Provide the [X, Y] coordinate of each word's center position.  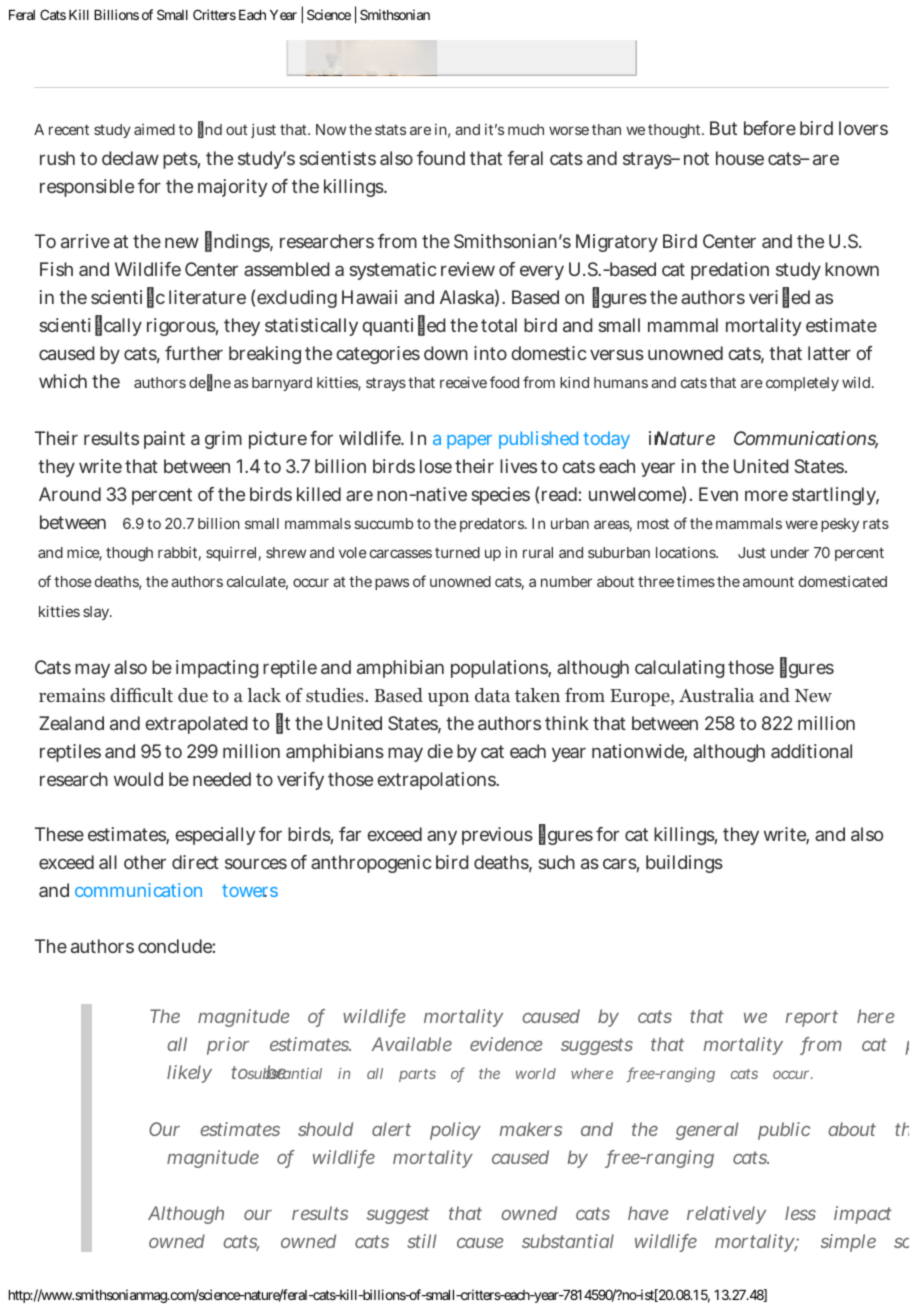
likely [189, 1074]
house [740, 158]
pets [180, 160]
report [811, 1018]
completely [802, 384]
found [441, 158]
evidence [506, 1044]
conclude [175, 946]
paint [164, 440]
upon [448, 699]
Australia [716, 695]
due [193, 695]
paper [469, 442]
